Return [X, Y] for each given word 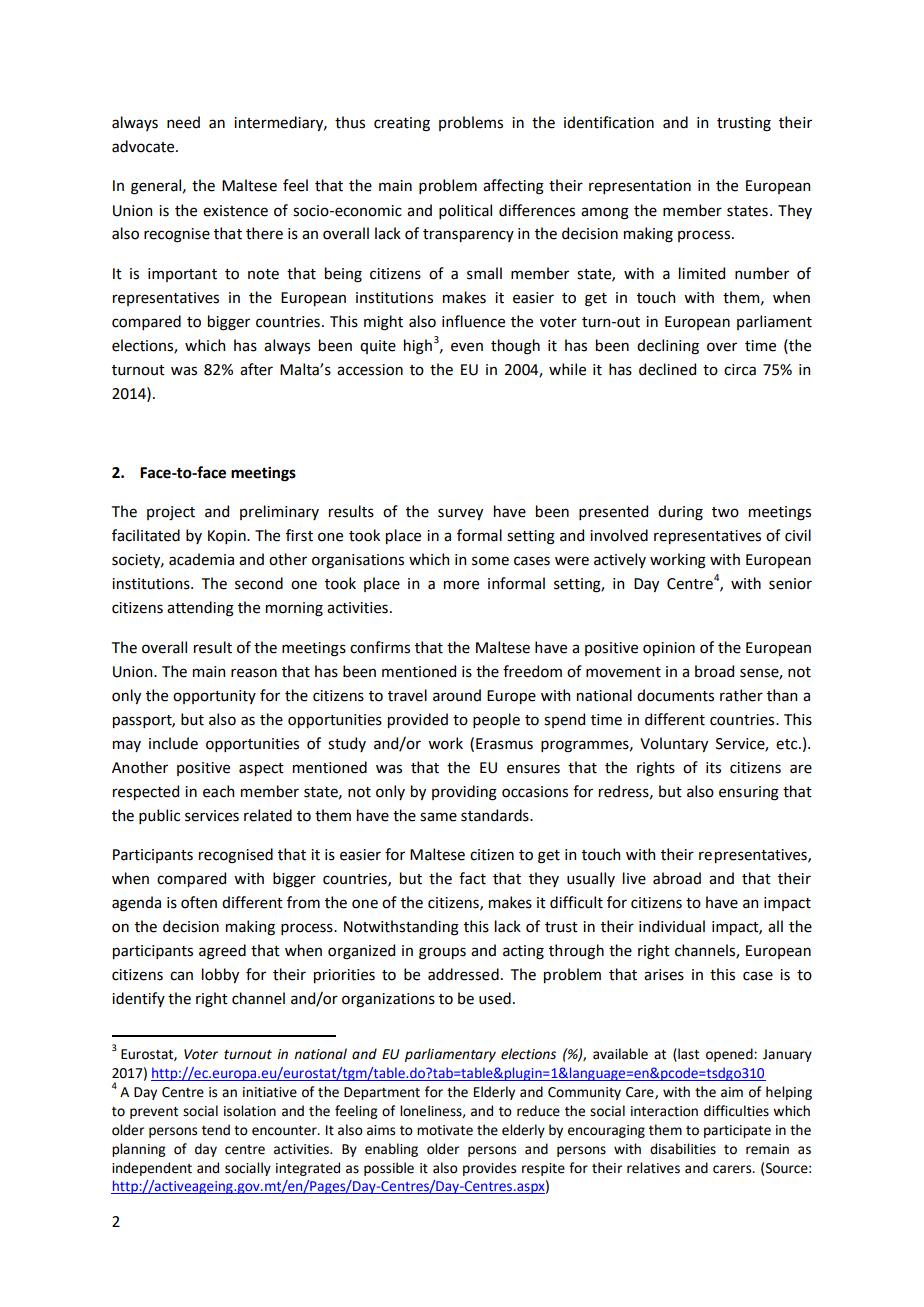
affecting [513, 187]
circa [740, 370]
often [199, 902]
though [515, 347]
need [183, 122]
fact [472, 878]
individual [672, 926]
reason [254, 673]
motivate [445, 1130]
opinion [669, 649]
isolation [250, 1111]
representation [640, 187]
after [256, 369]
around [457, 695]
